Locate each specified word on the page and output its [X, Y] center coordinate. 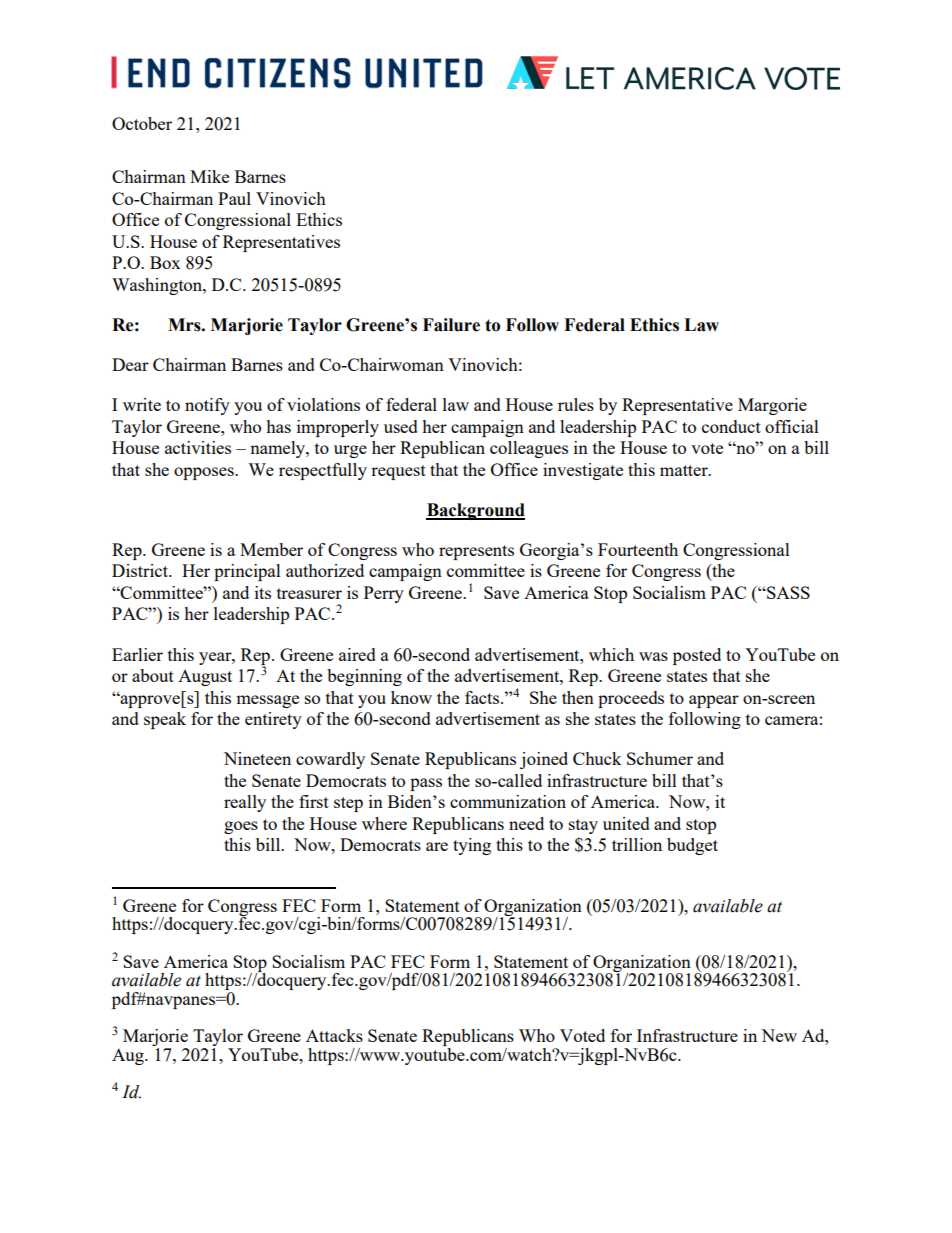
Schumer [660, 758]
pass [426, 784]
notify [207, 406]
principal [247, 572]
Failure [451, 325]
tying [472, 846]
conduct [731, 426]
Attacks [334, 1035]
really [245, 803]
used [401, 426]
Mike [209, 176]
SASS [787, 592]
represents [476, 552]
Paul [234, 198]
